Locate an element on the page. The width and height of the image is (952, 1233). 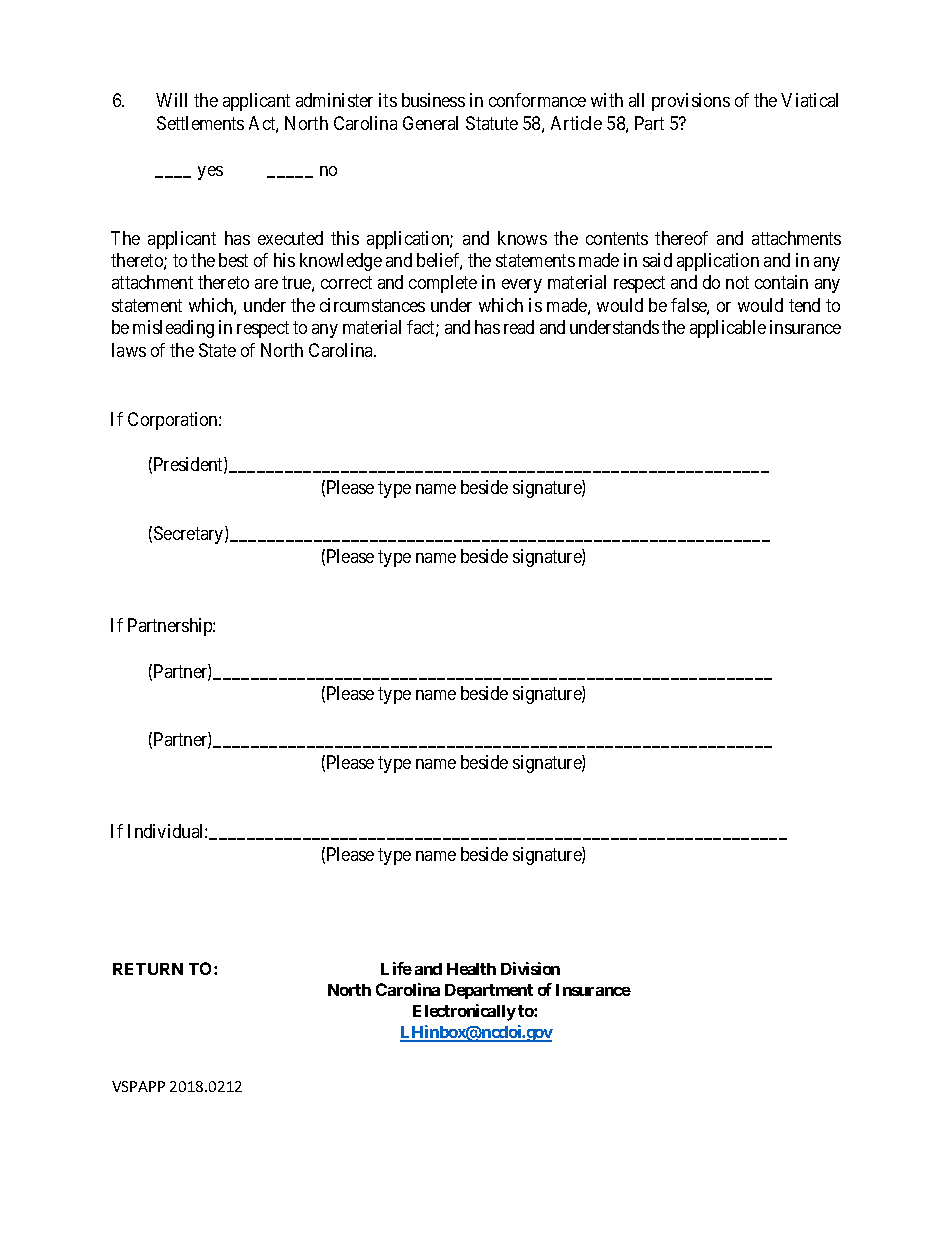
provisions is located at coordinates (691, 102).
